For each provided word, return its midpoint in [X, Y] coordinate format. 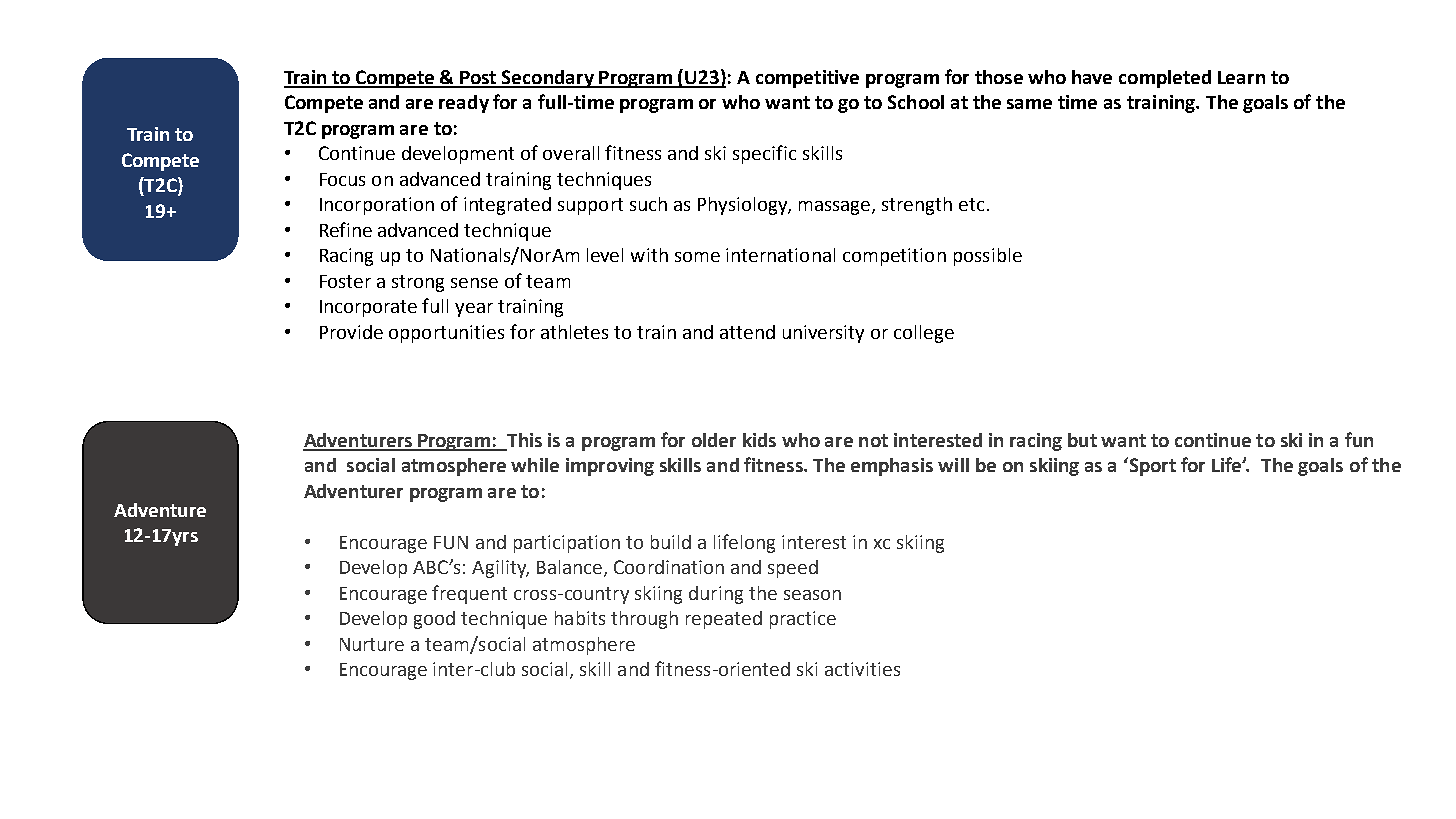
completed [1165, 79]
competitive [807, 79]
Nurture [372, 644]
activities [862, 669]
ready [464, 104]
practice [803, 620]
